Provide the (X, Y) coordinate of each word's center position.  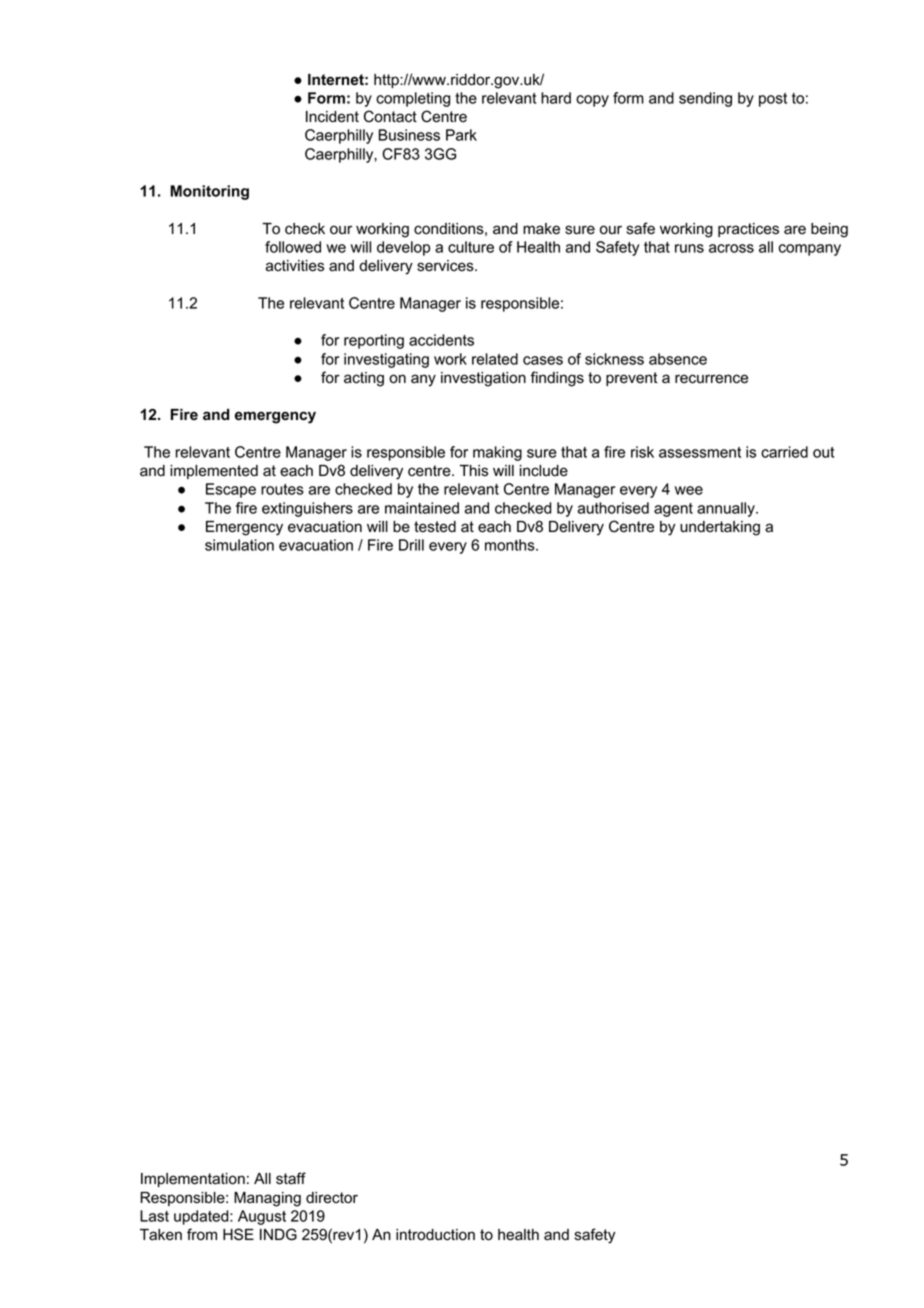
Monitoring (209, 192)
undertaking (720, 528)
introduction (435, 1235)
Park (461, 135)
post (773, 100)
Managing (267, 1199)
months (511, 545)
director (332, 1198)
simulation (239, 545)
